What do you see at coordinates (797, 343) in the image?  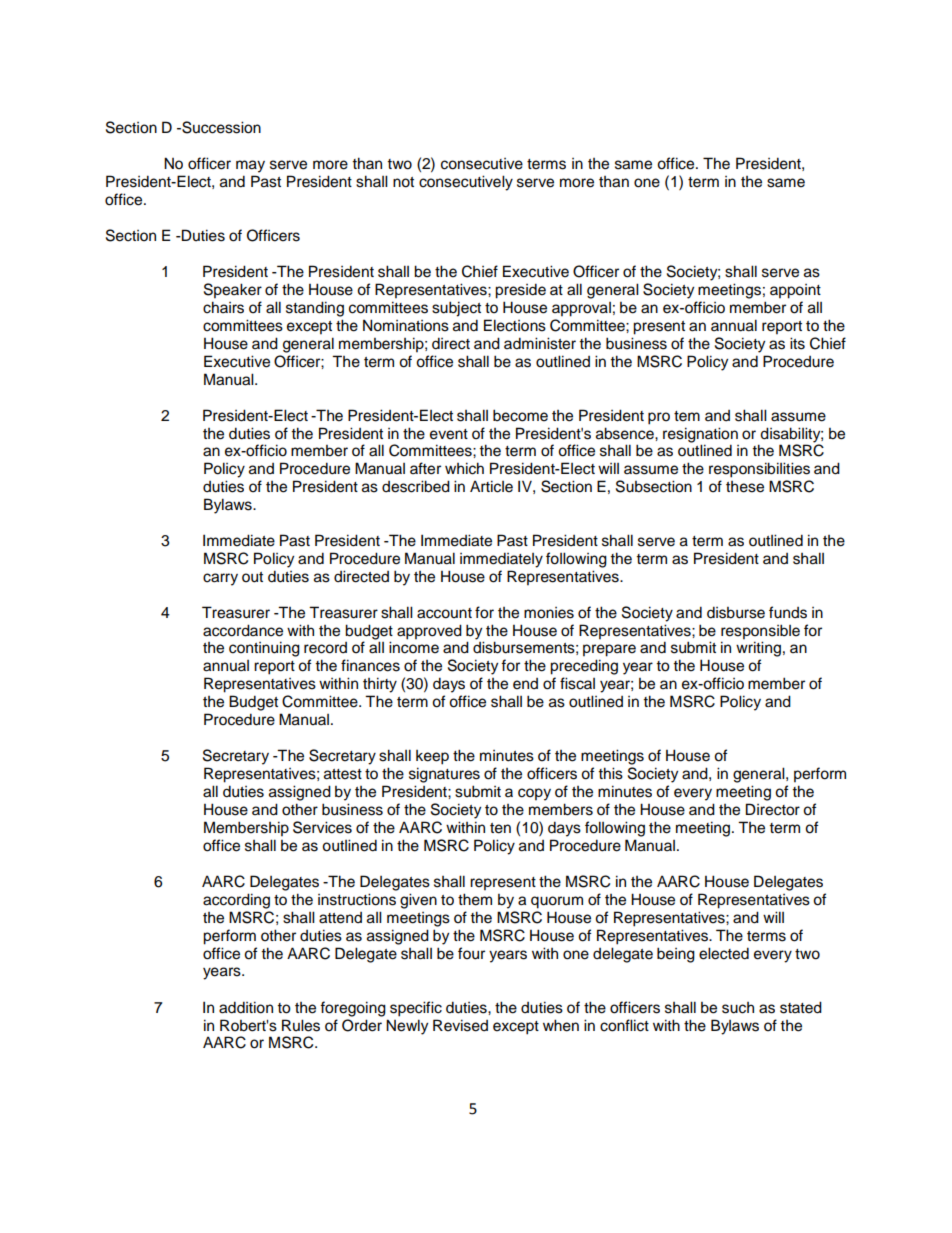 I see `its` at bounding box center [797, 343].
